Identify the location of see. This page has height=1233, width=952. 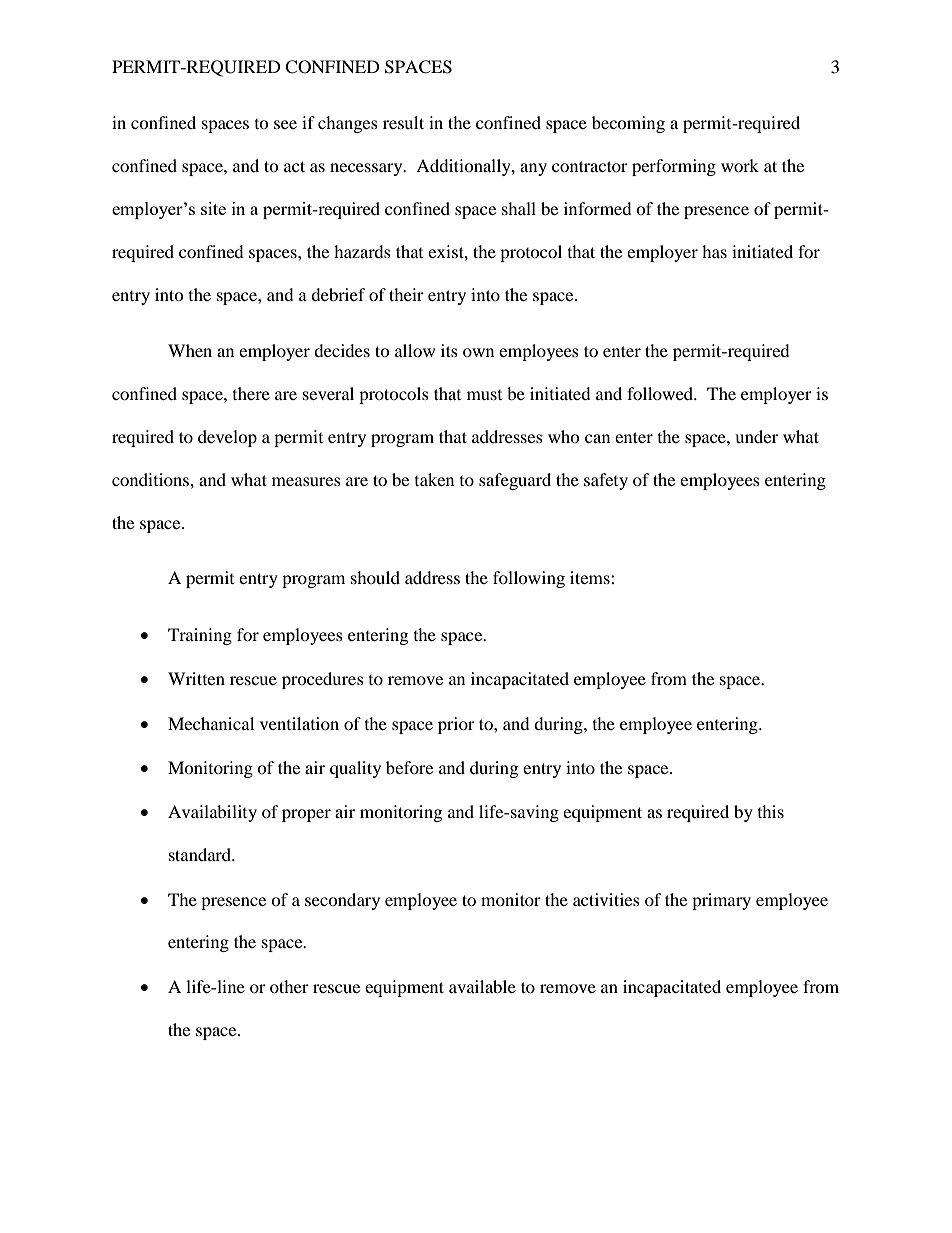
(285, 124).
